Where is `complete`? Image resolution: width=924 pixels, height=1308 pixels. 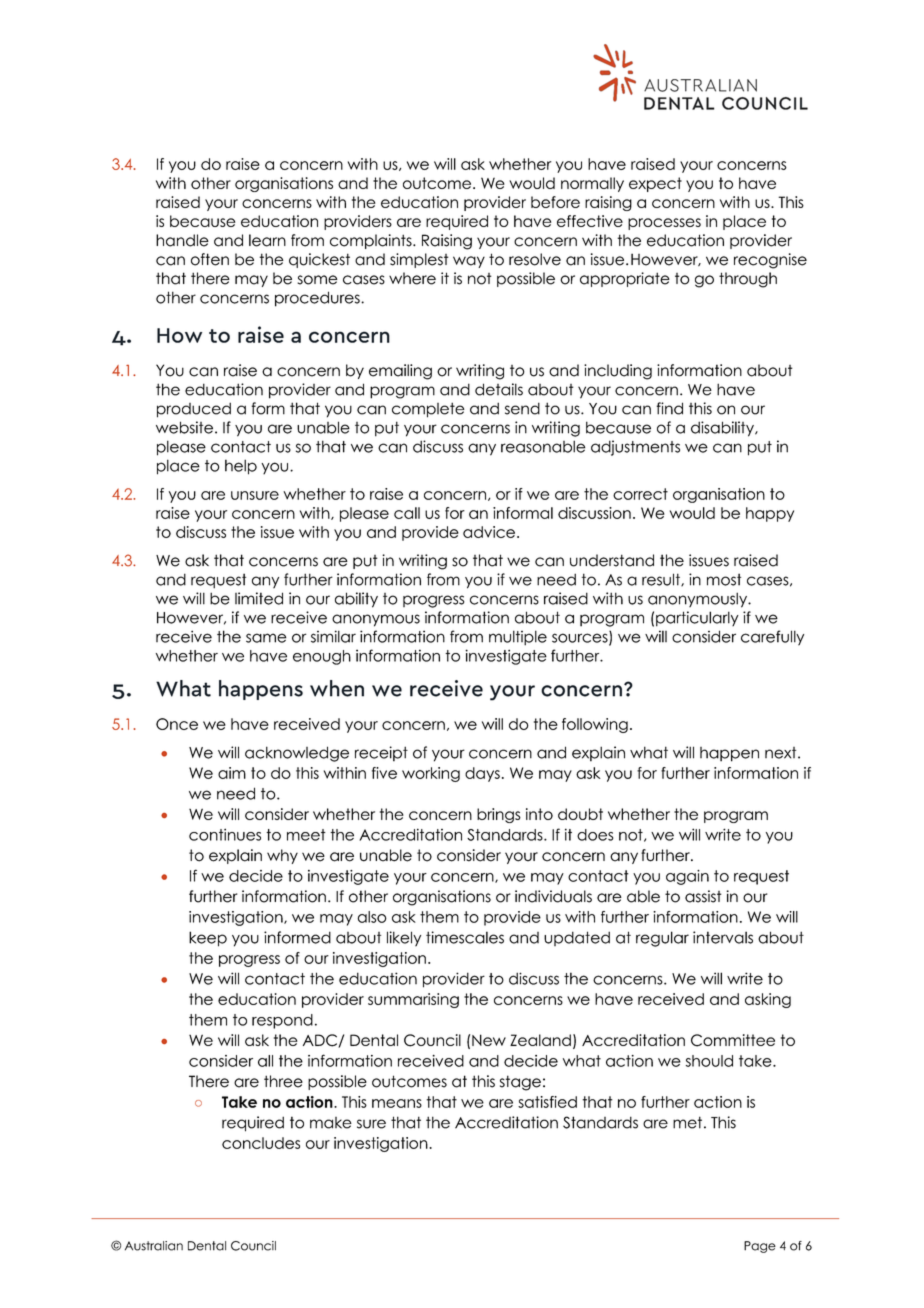 complete is located at coordinates (428, 410).
